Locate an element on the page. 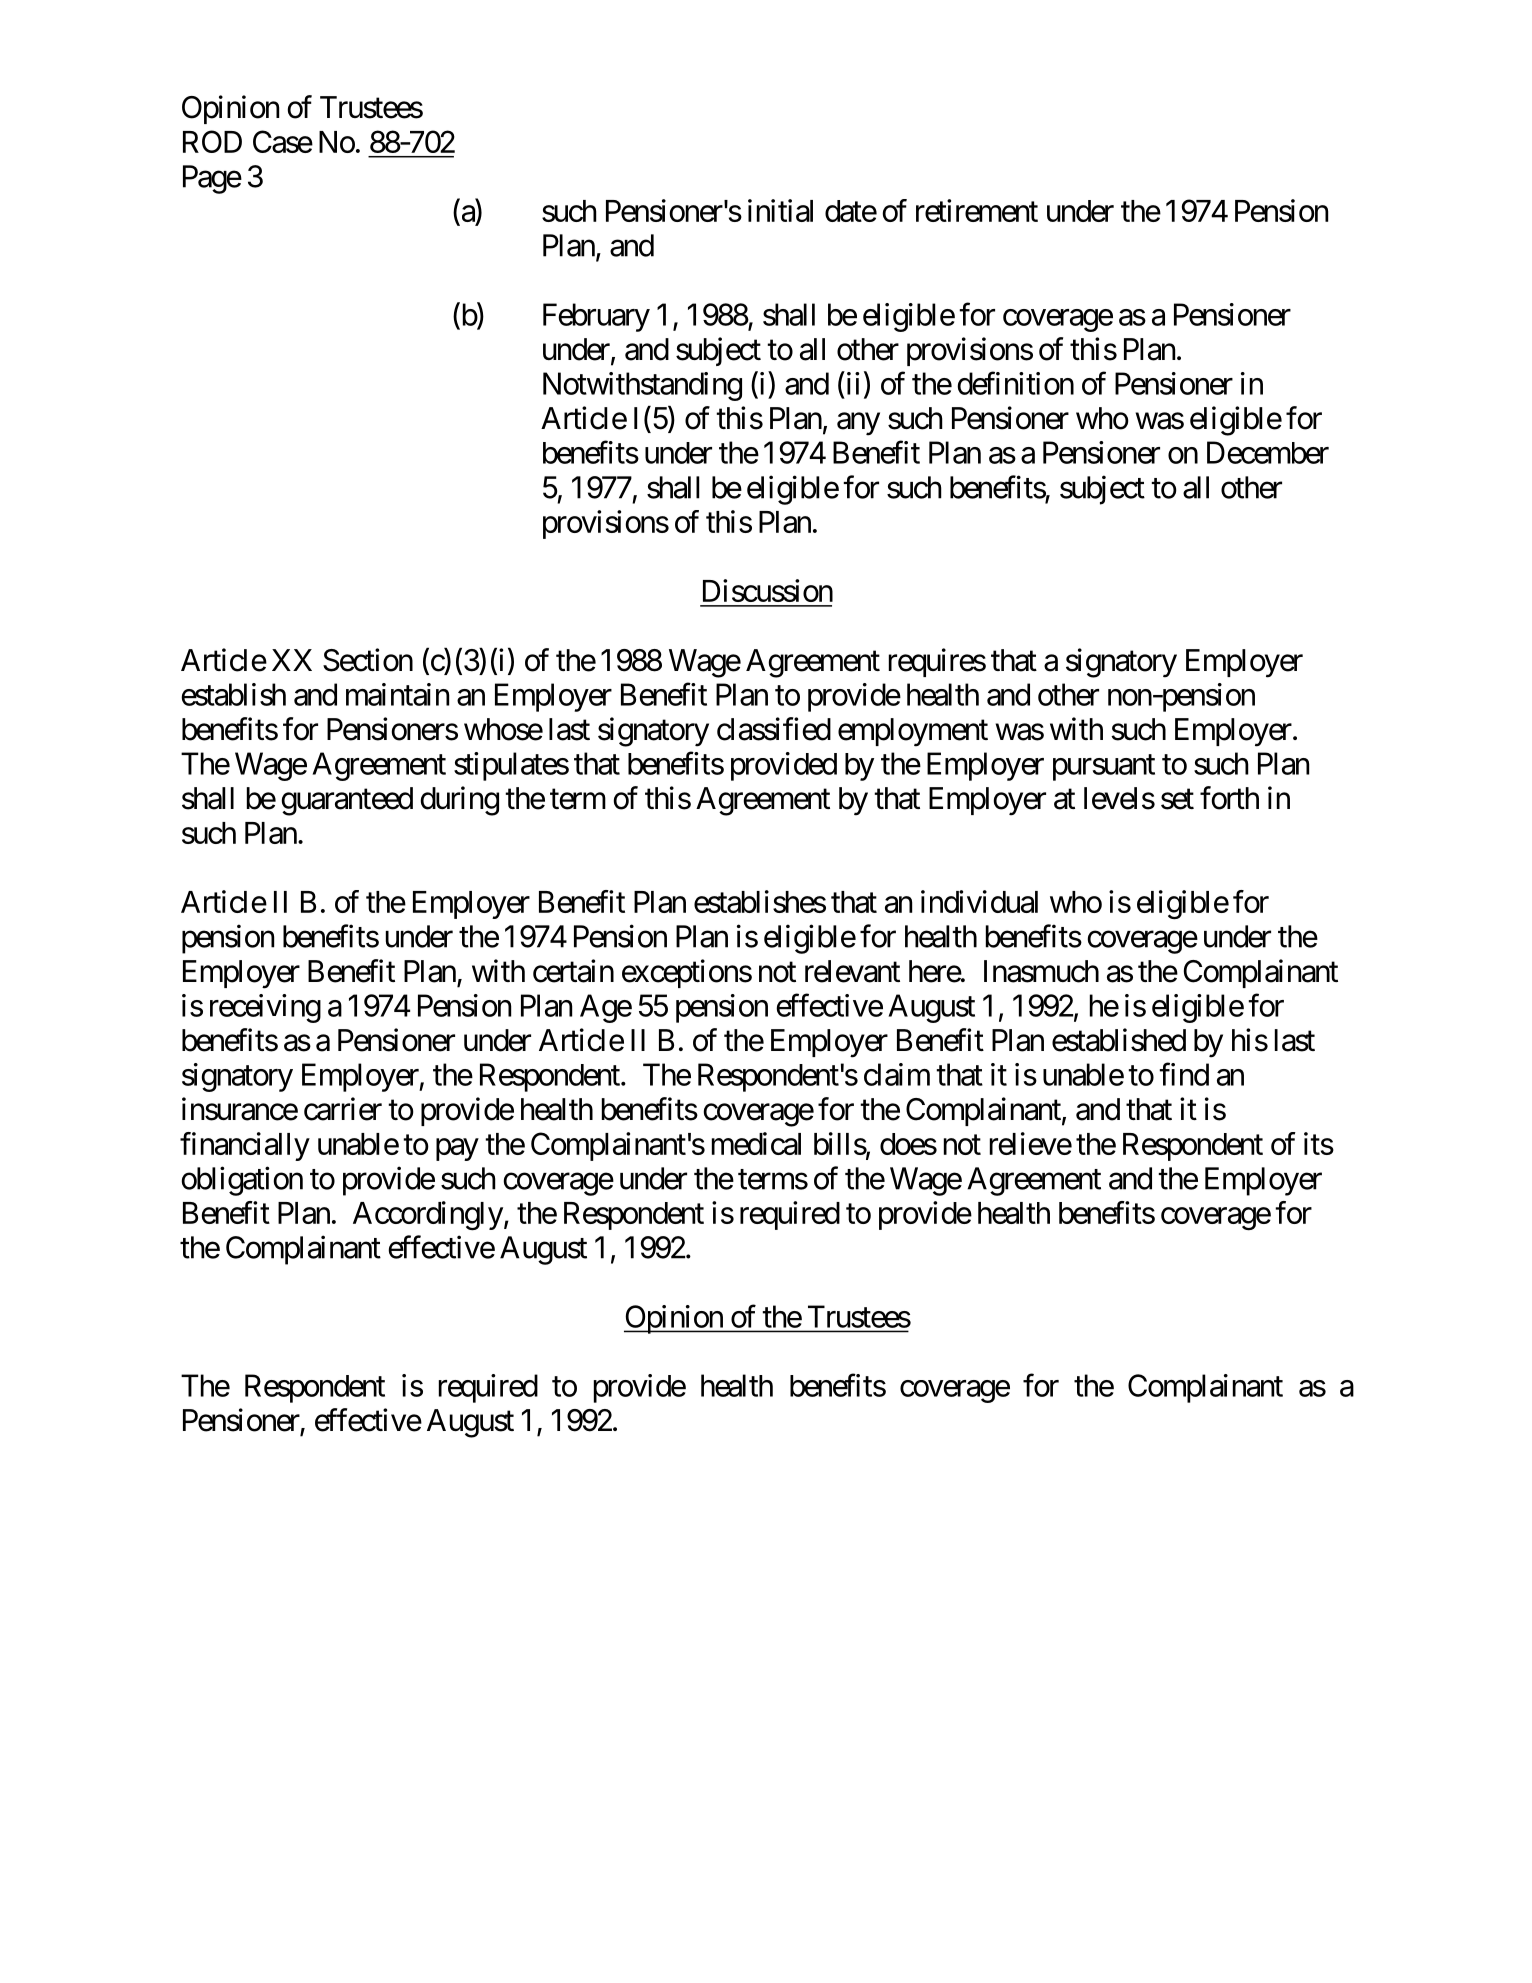  medical is located at coordinates (756, 1143).
